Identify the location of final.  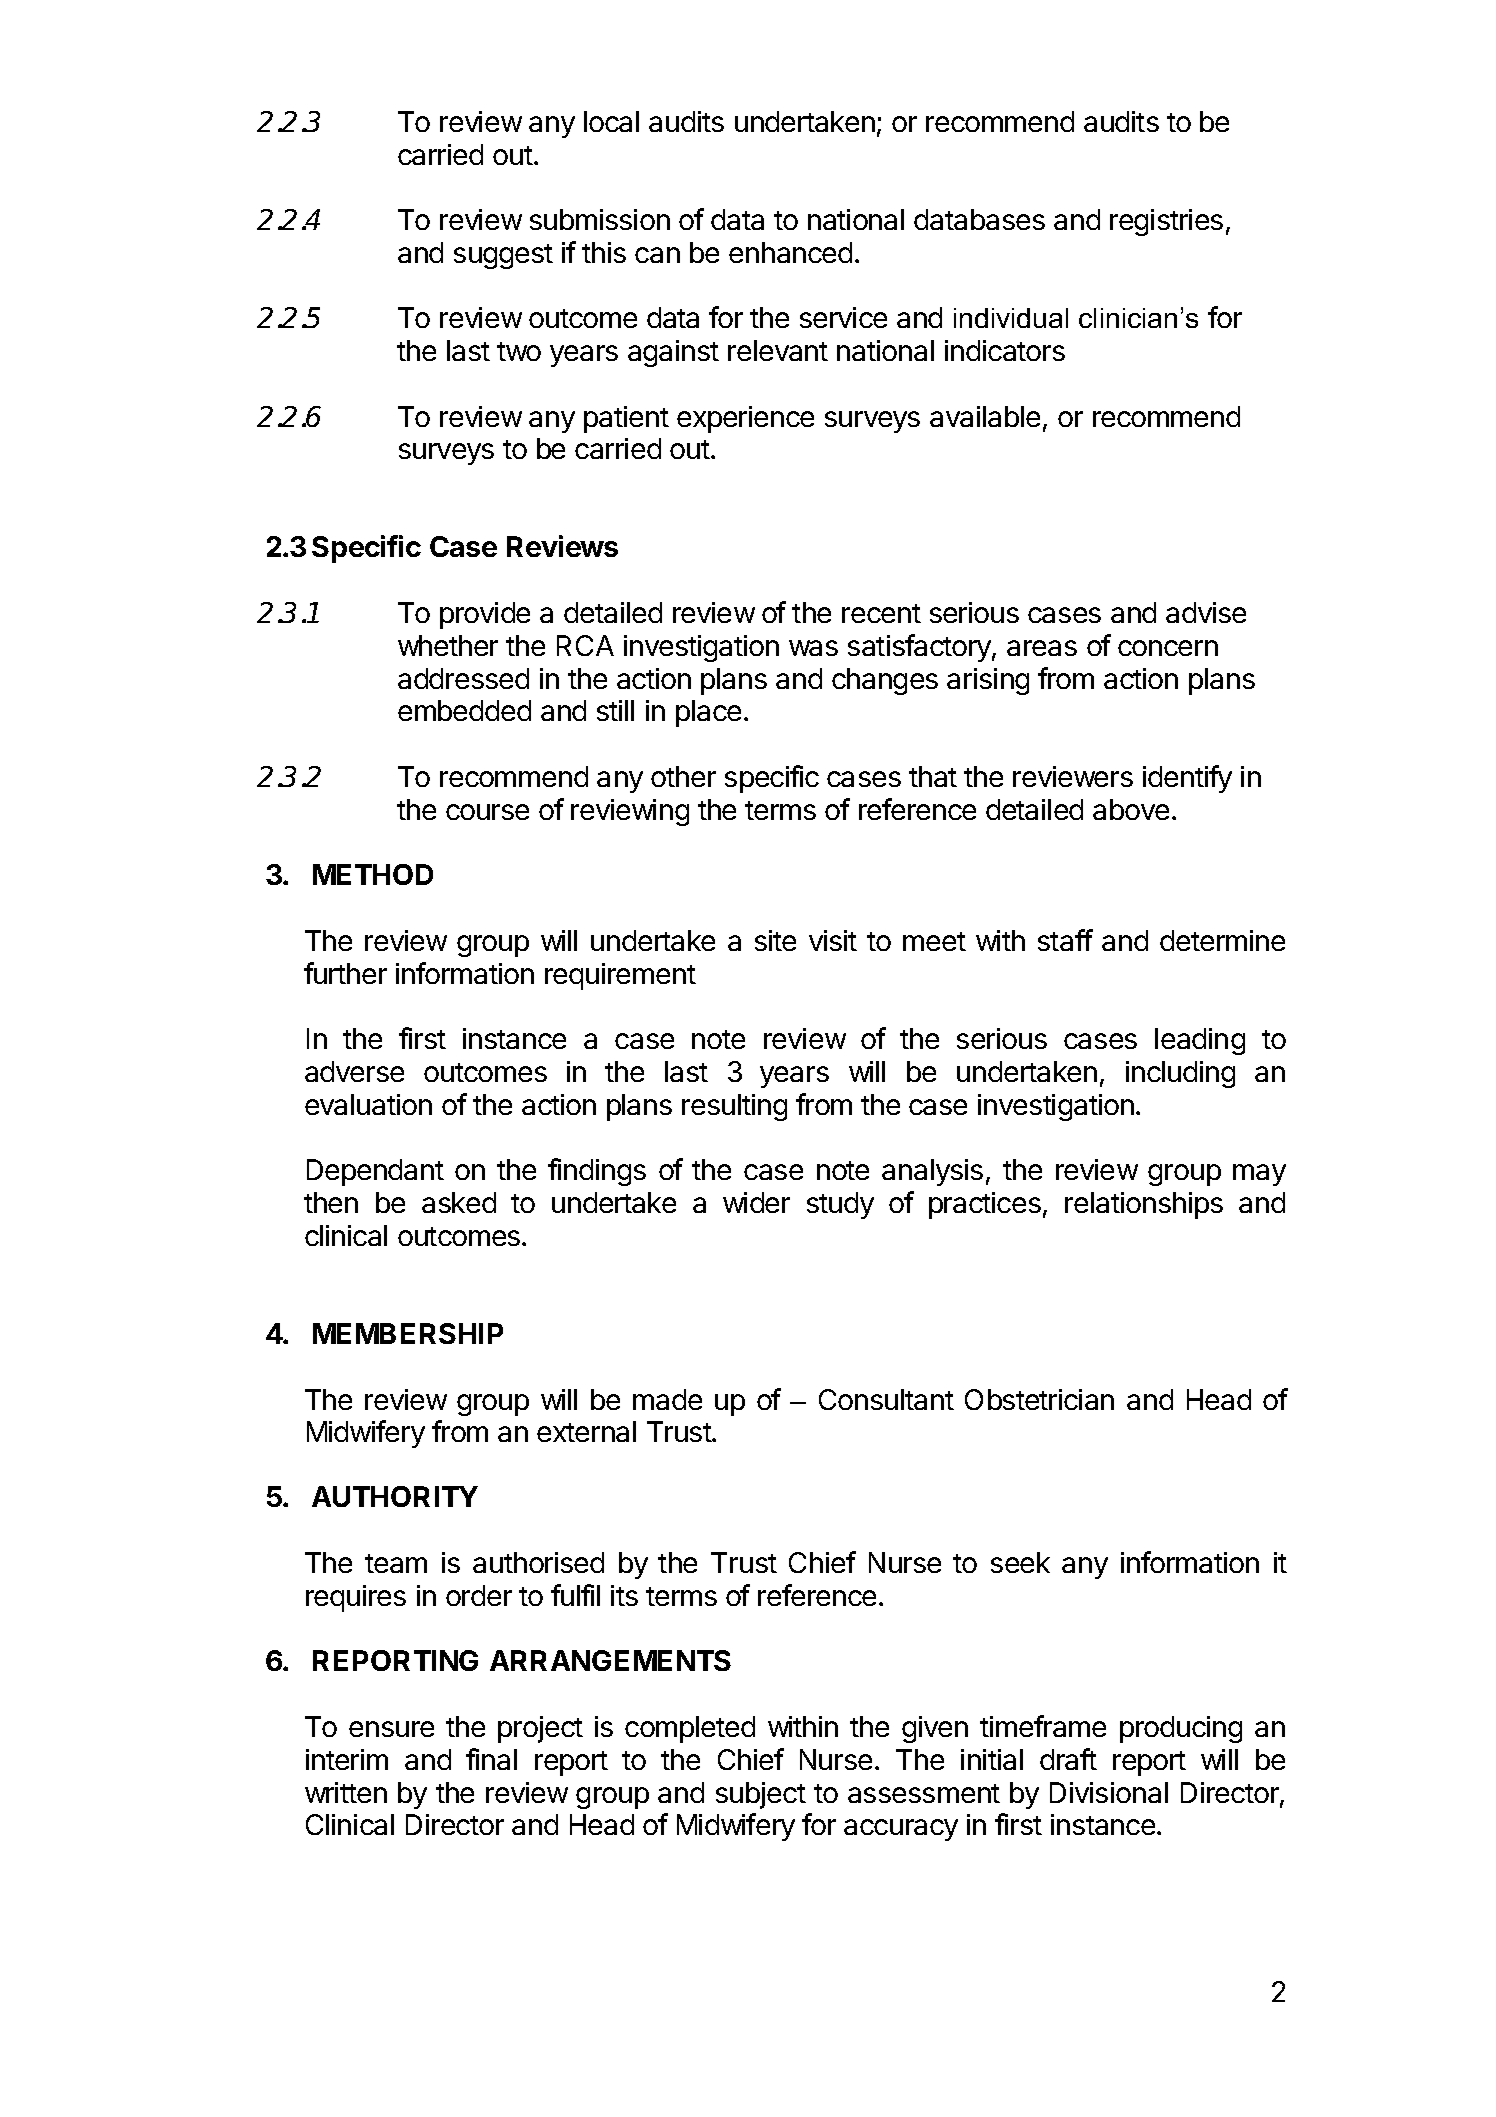
(491, 1759).
